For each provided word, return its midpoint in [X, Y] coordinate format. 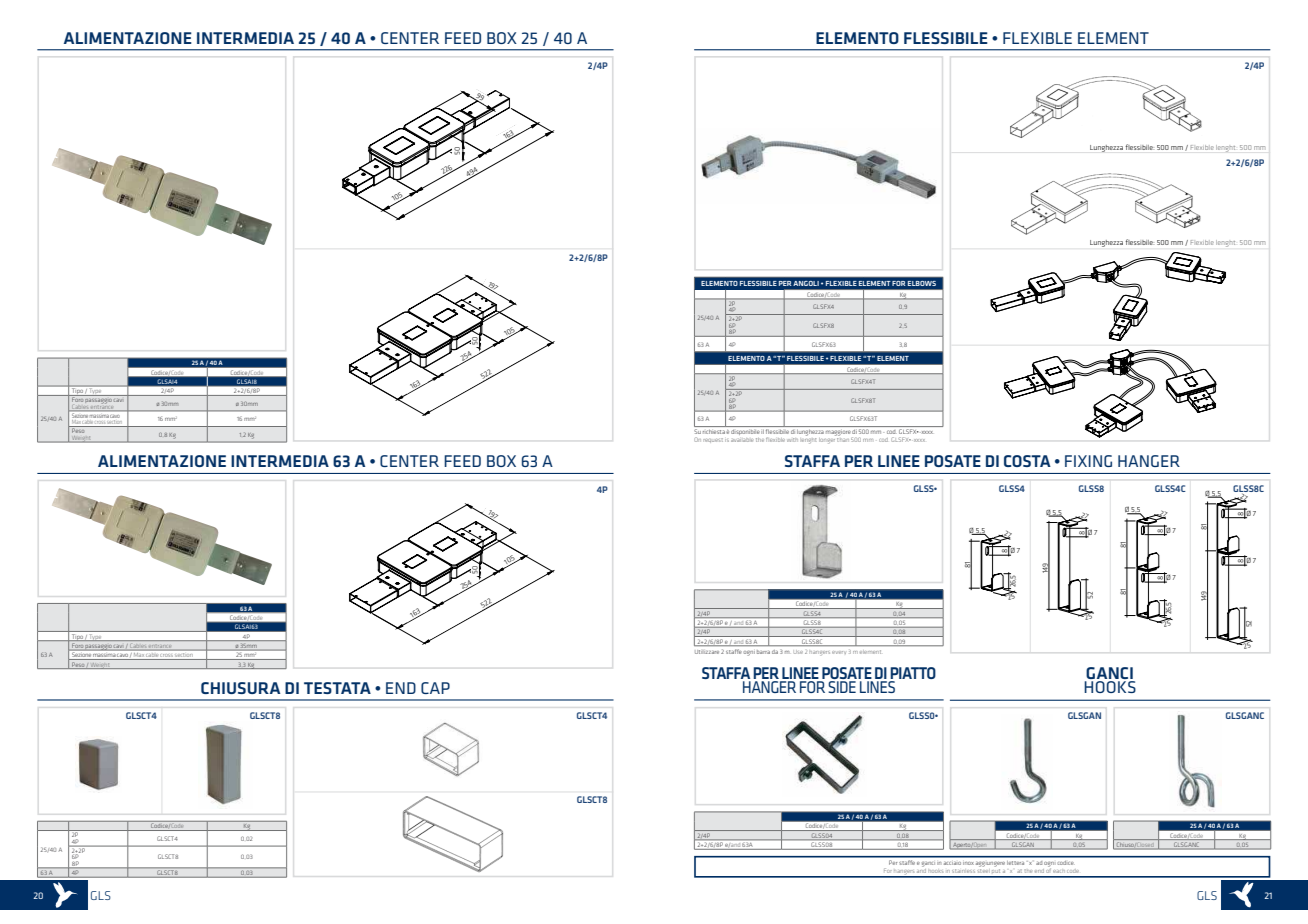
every [839, 652]
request [713, 440]
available [742, 440]
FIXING [1088, 461]
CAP [435, 688]
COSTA [1027, 461]
